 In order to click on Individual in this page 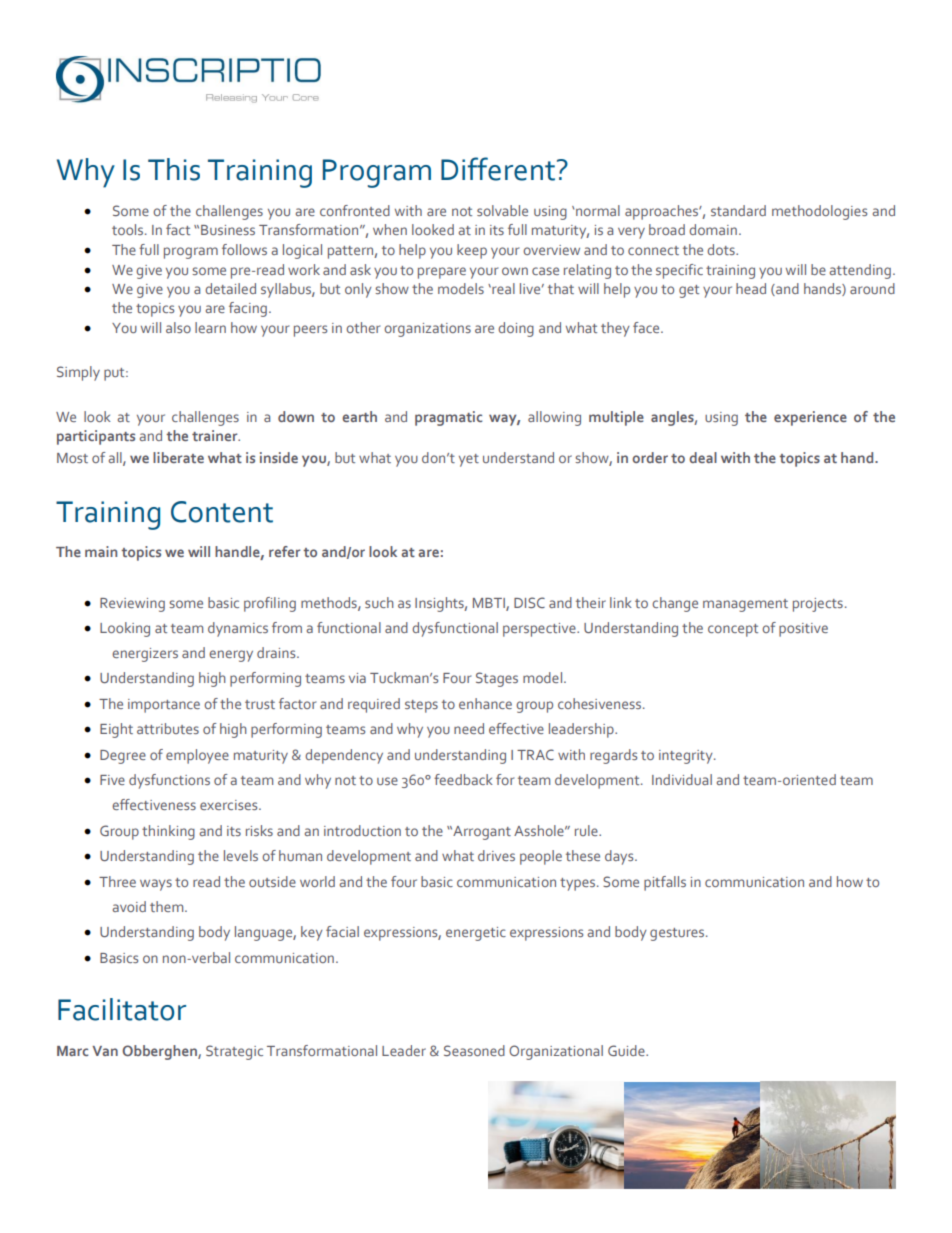, I will do `click(682, 779)`.
